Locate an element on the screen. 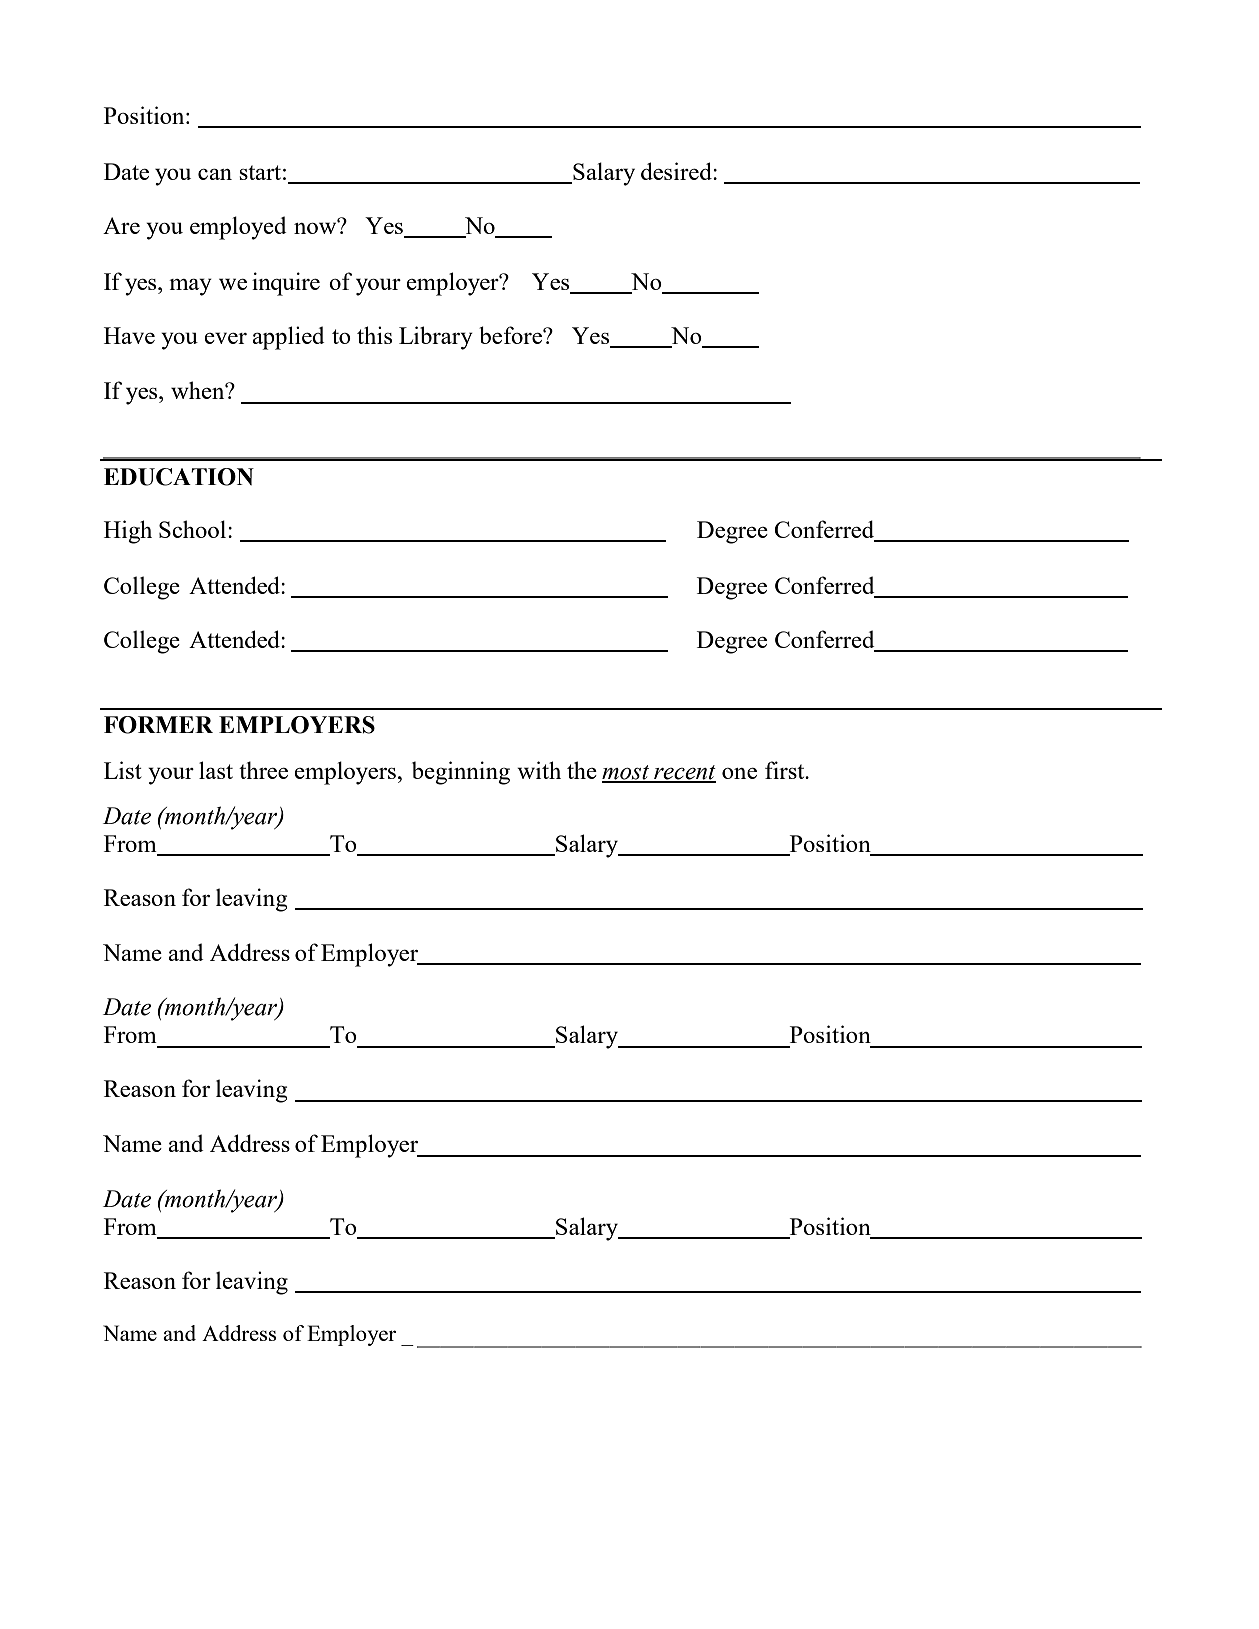 The image size is (1259, 1629). High is located at coordinates (128, 532).
